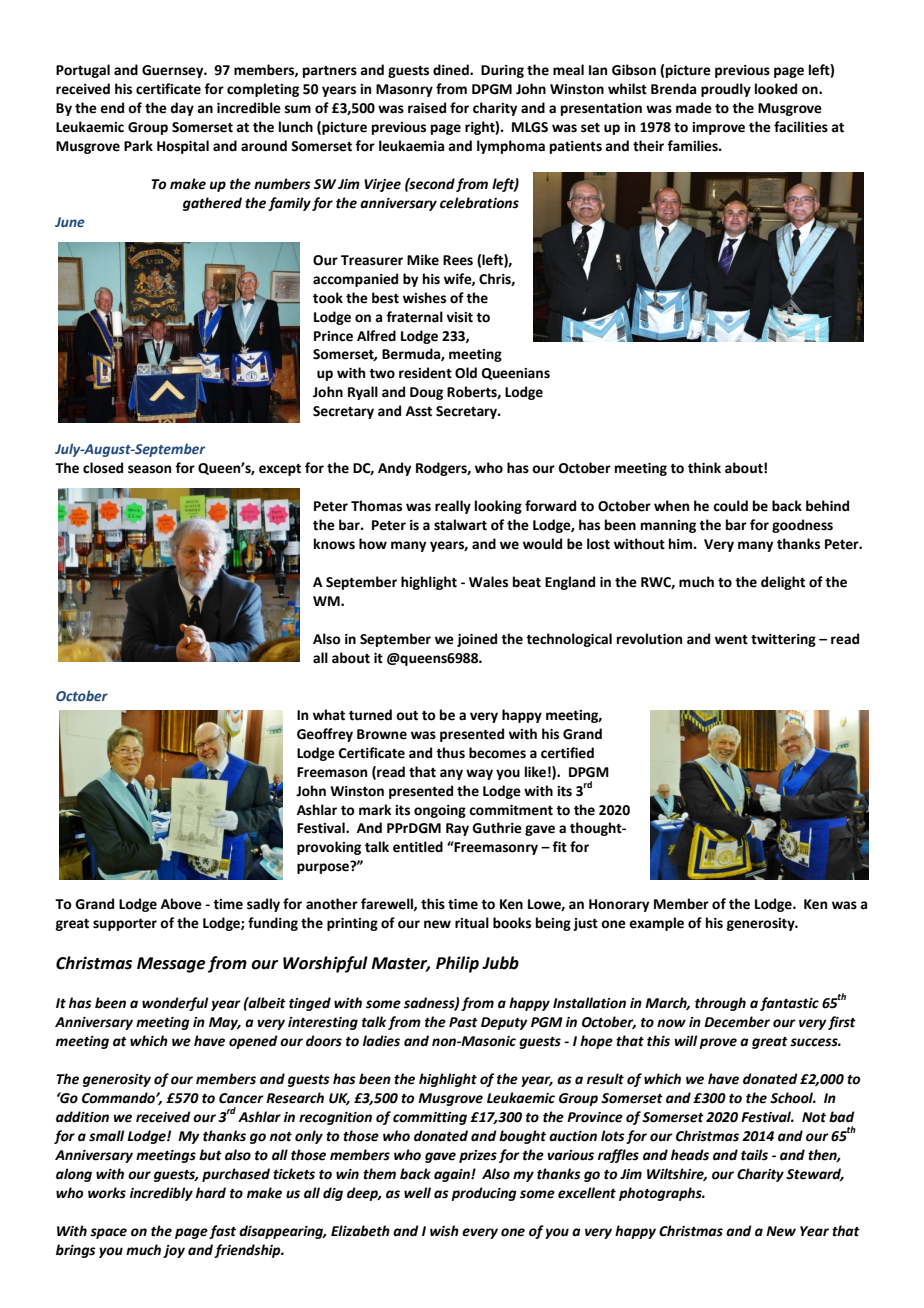 Image resolution: width=924 pixels, height=1308 pixels. What do you see at coordinates (720, 1004) in the page?
I see `through` at bounding box center [720, 1004].
